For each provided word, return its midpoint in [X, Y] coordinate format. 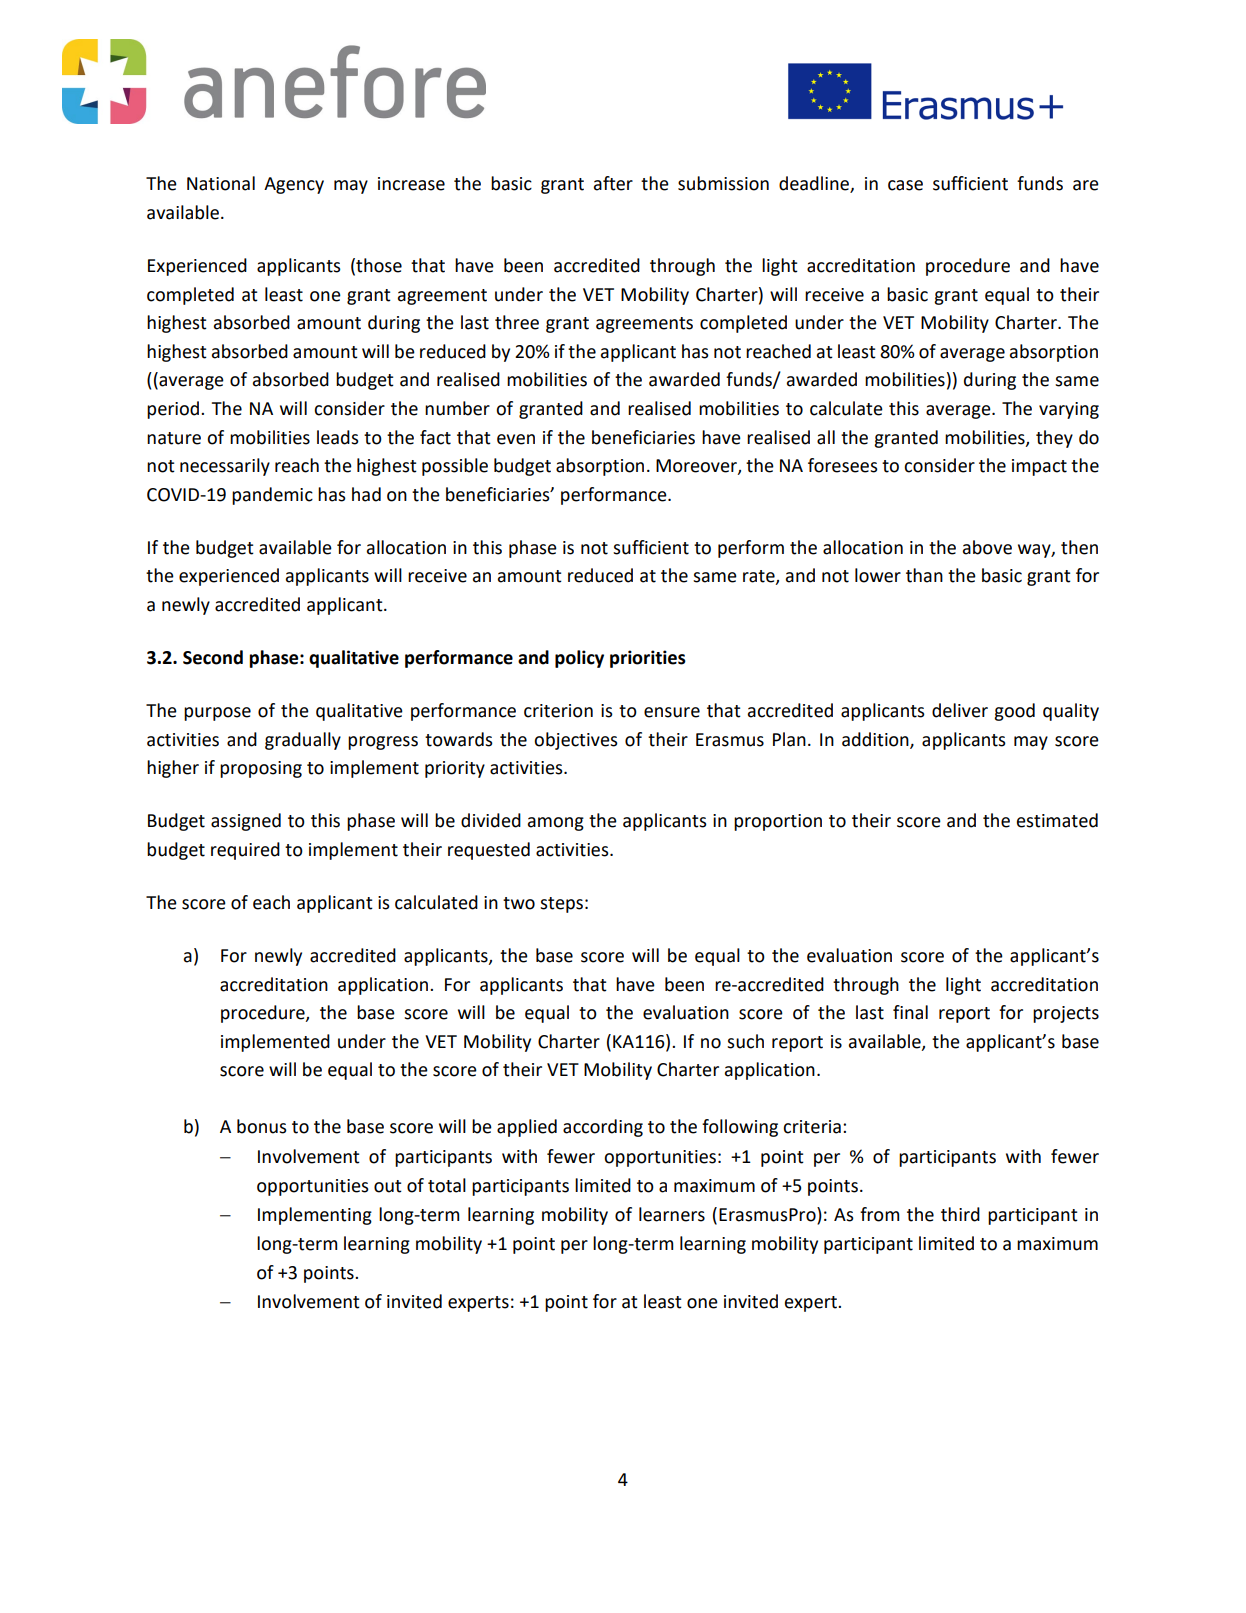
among [556, 824]
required [245, 851]
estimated [1057, 820]
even [516, 439]
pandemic [272, 496]
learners [672, 1214]
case [905, 185]
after [613, 183]
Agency [294, 185]
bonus [262, 1126]
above [987, 547]
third [960, 1214]
